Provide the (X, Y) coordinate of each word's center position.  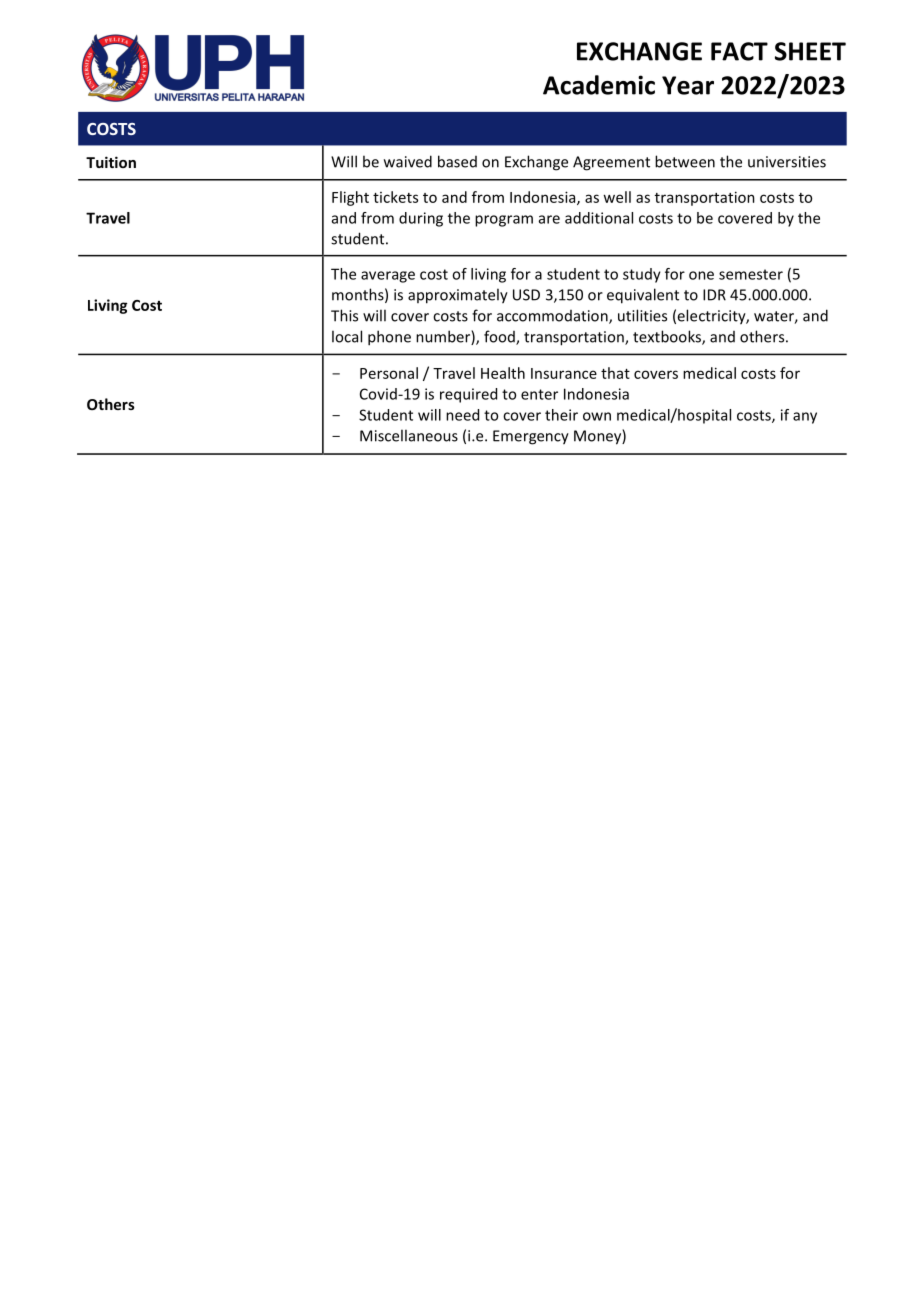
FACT (739, 51)
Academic (599, 85)
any (805, 418)
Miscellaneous (409, 435)
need (462, 415)
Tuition (111, 162)
